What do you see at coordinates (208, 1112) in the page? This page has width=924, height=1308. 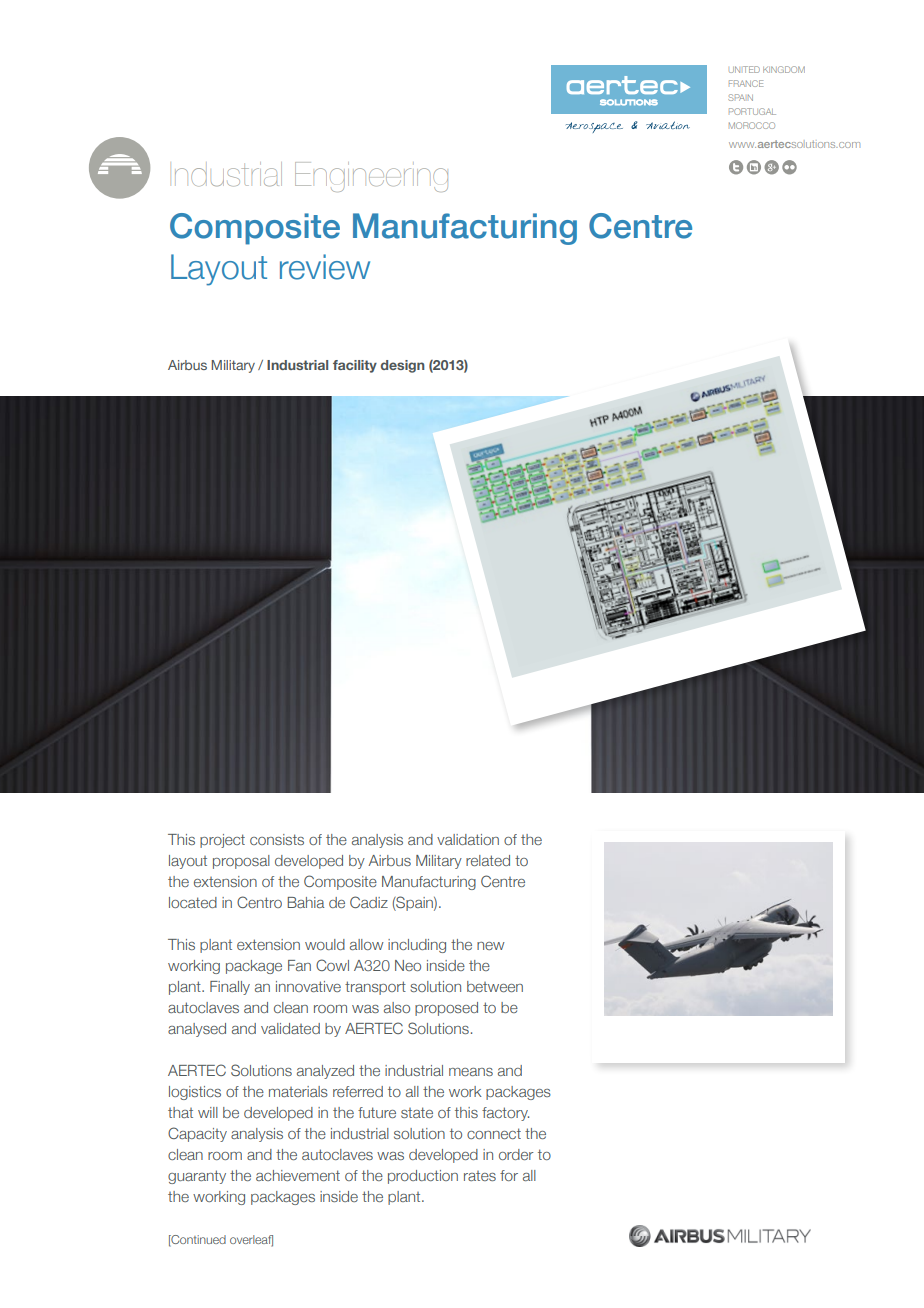 I see `will` at bounding box center [208, 1112].
